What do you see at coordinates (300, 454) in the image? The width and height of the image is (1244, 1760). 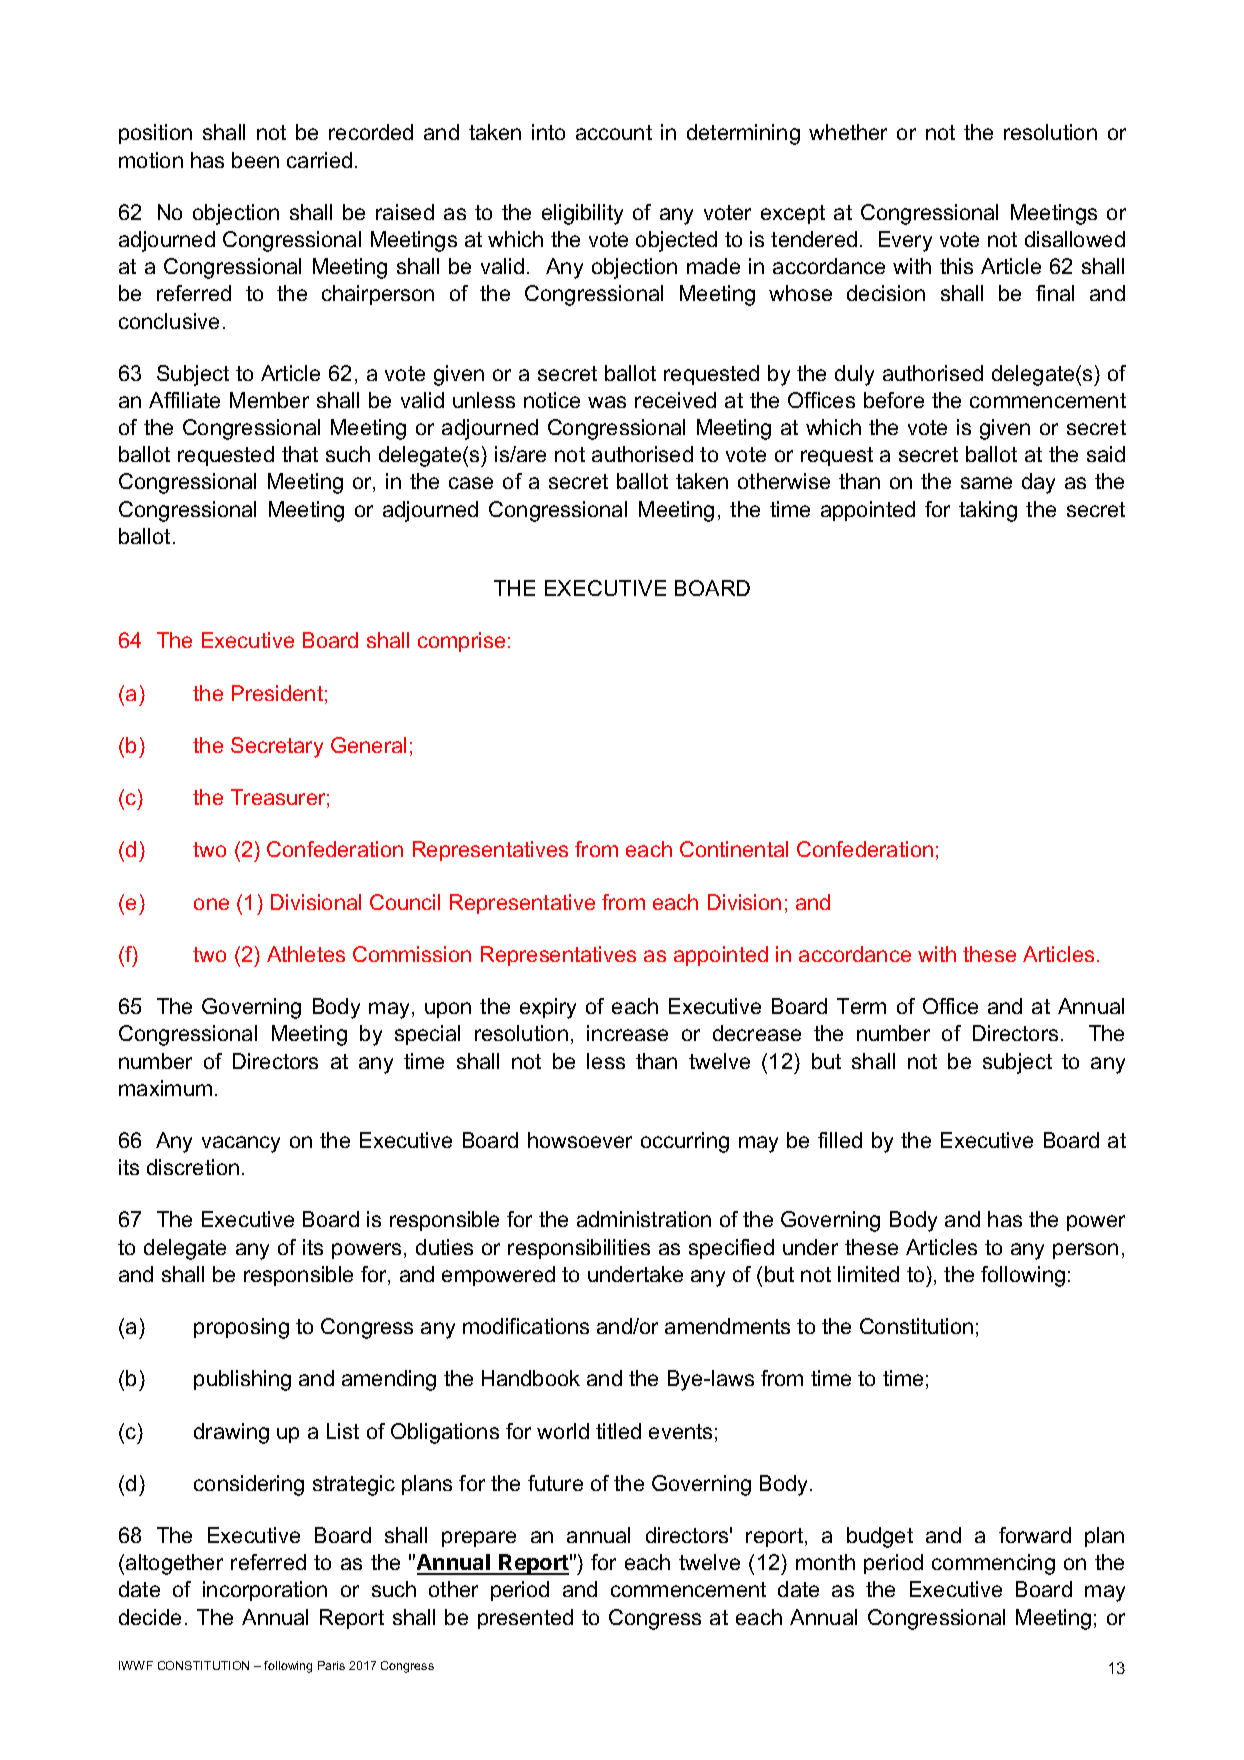 I see `that` at bounding box center [300, 454].
